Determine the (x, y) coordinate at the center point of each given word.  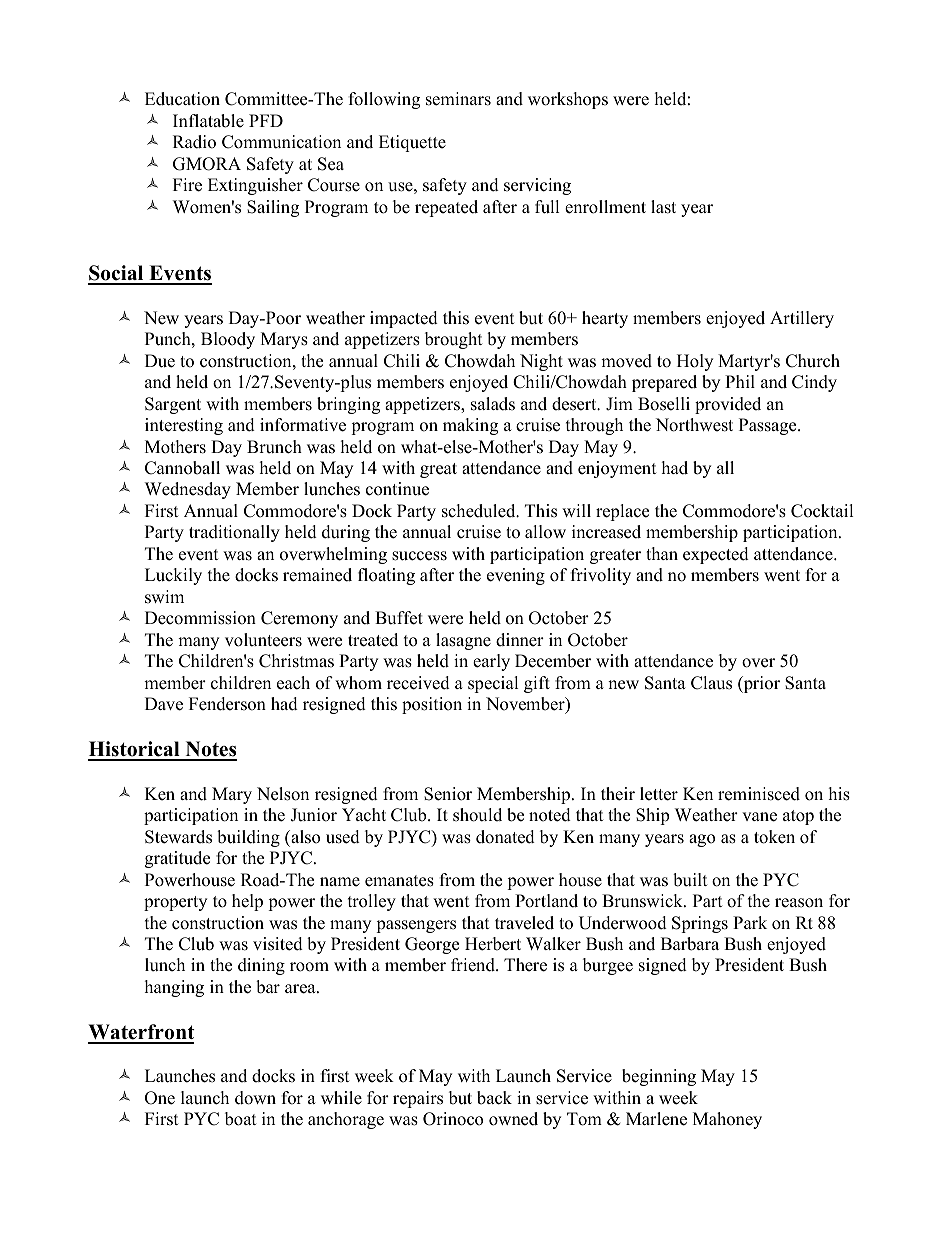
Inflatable (208, 121)
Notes (210, 750)
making (470, 426)
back (494, 1098)
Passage (769, 426)
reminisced (759, 794)
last (663, 207)
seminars (458, 99)
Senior (448, 794)
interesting (184, 426)
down (255, 1098)
